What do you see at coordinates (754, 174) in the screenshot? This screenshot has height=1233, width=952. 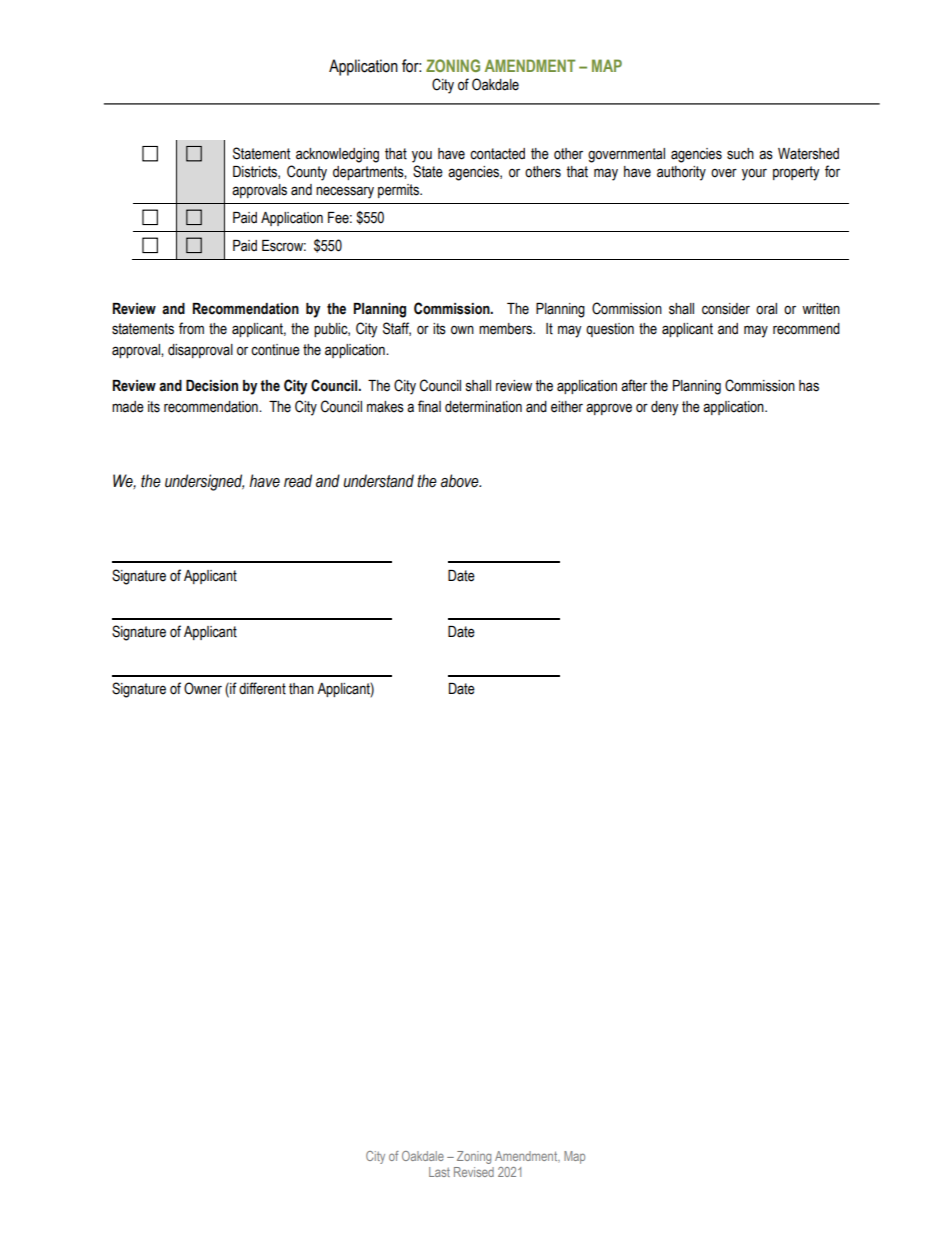 I see `your` at bounding box center [754, 174].
